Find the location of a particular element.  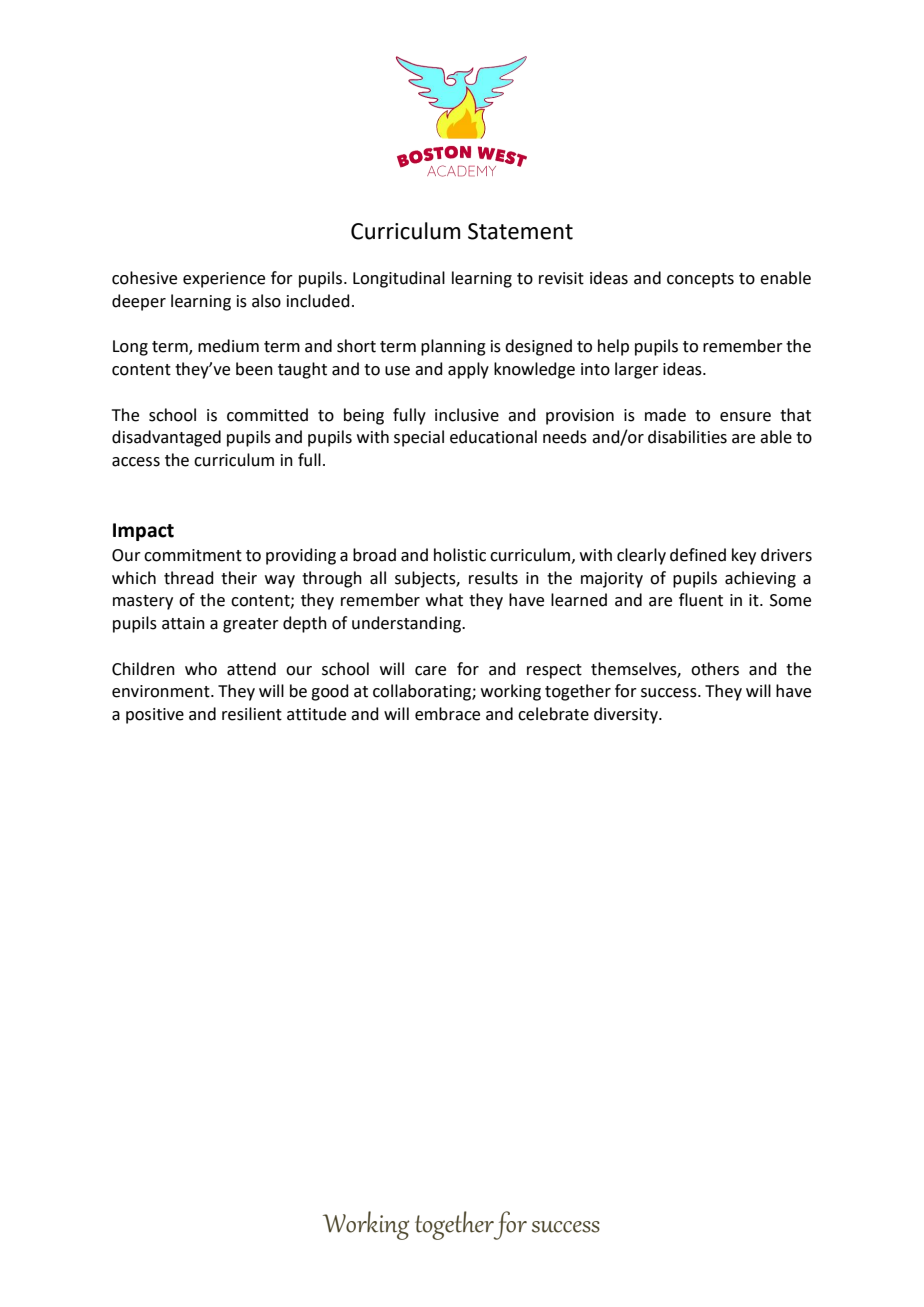

apply is located at coordinates (468, 370).
